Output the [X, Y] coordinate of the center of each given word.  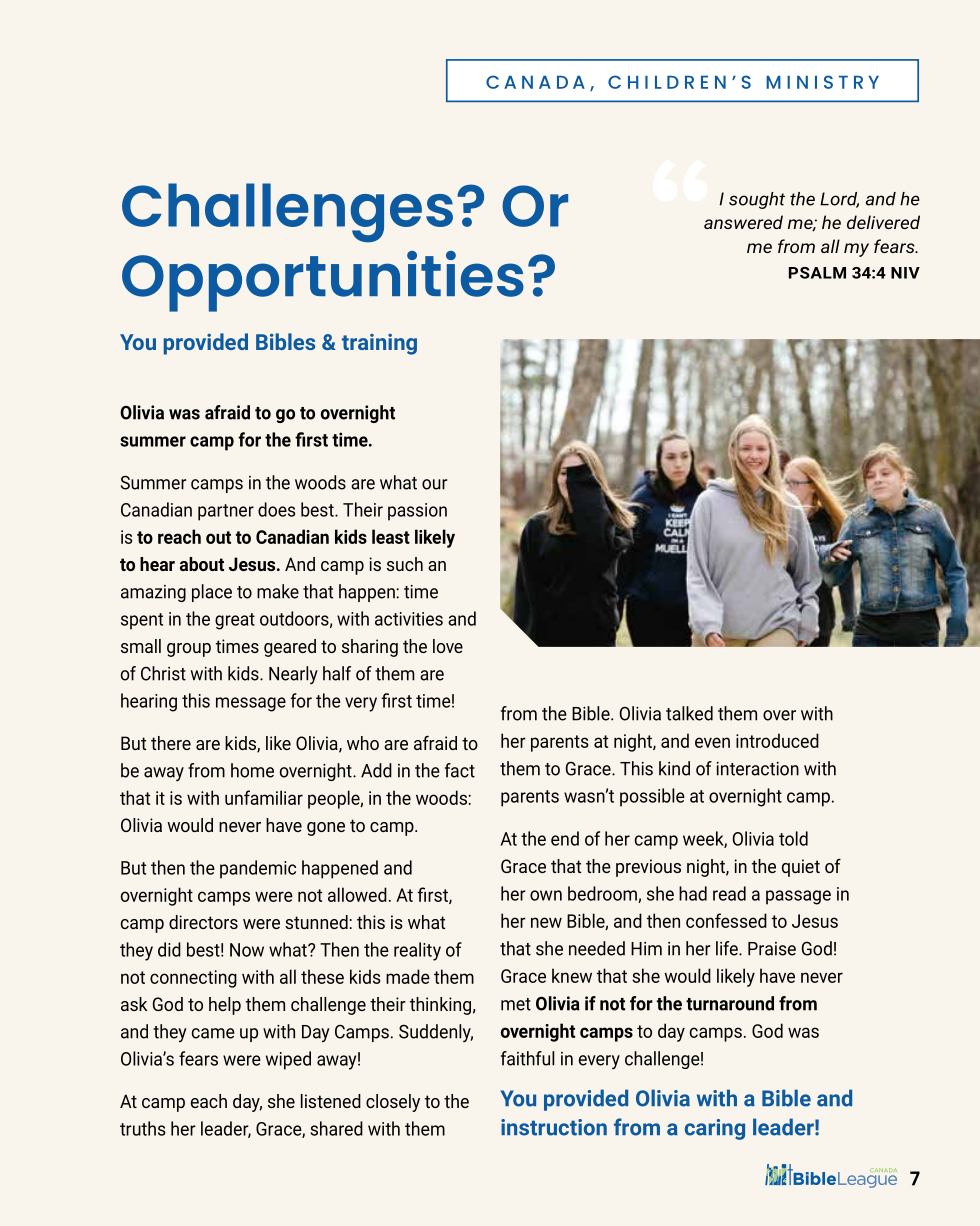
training [379, 344]
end [565, 838]
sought [757, 200]
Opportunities [323, 281]
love [448, 646]
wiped [288, 1060]
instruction [554, 1127]
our [434, 484]
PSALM [817, 273]
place [212, 593]
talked [689, 713]
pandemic [258, 869]
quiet [801, 868]
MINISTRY [822, 82]
